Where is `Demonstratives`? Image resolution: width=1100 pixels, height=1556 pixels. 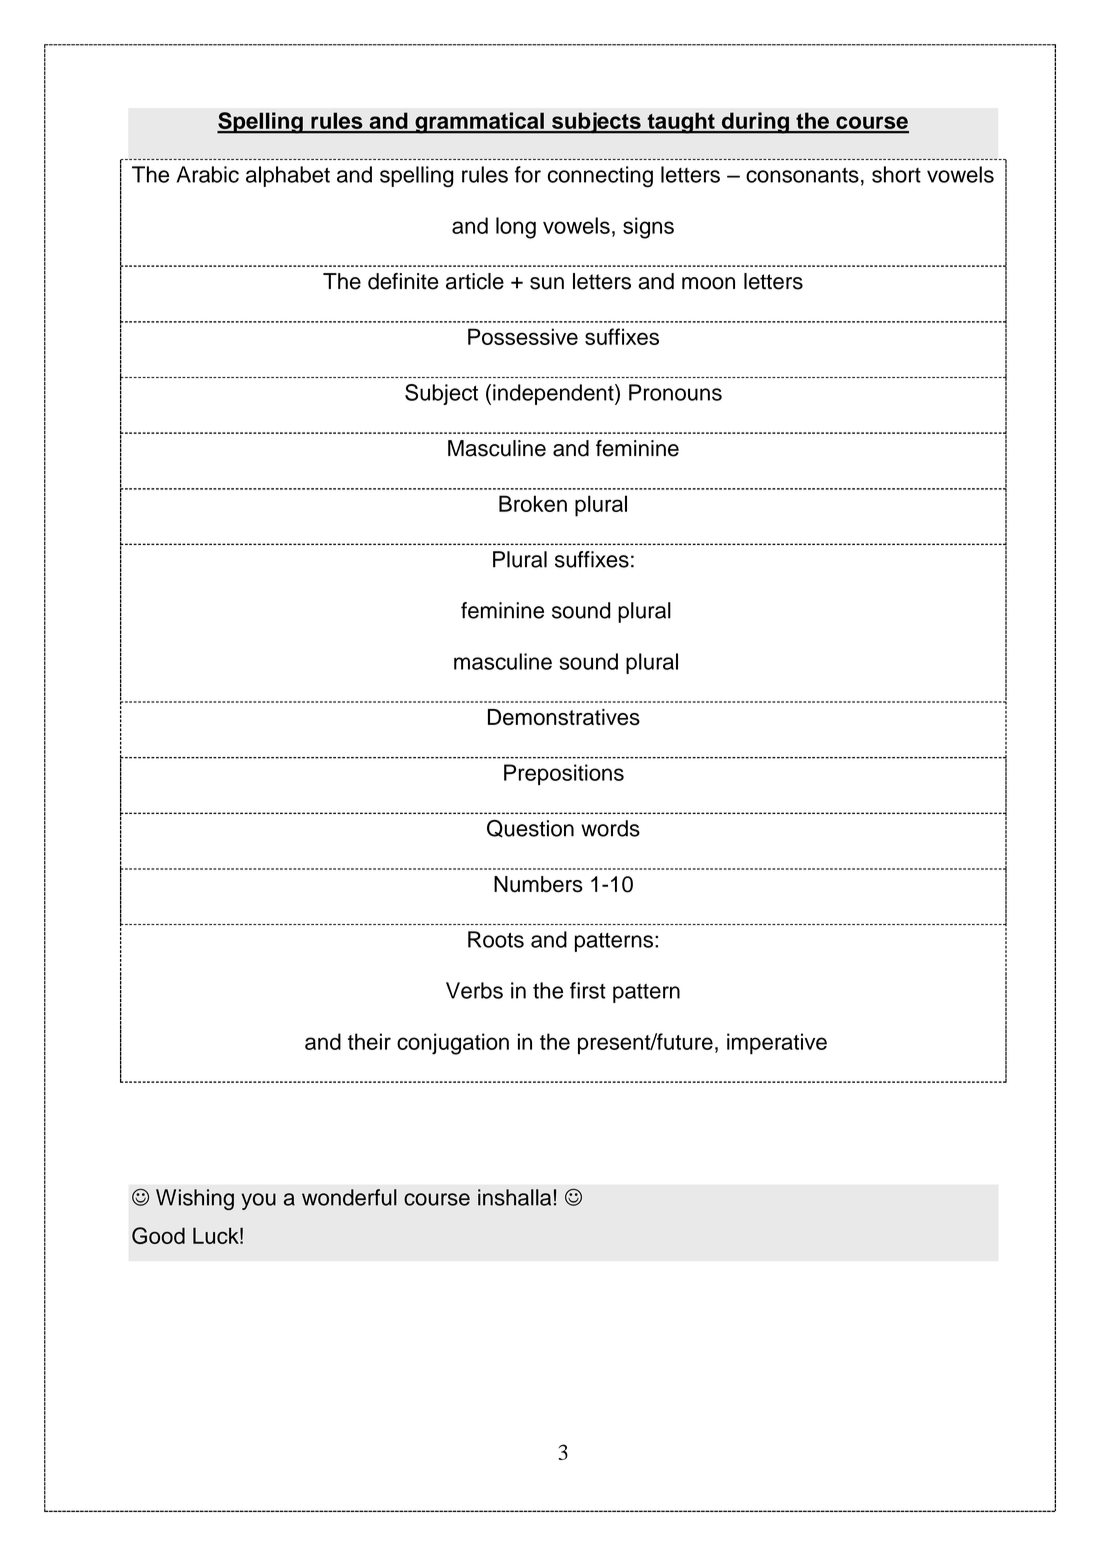
Demonstratives is located at coordinates (564, 717).
